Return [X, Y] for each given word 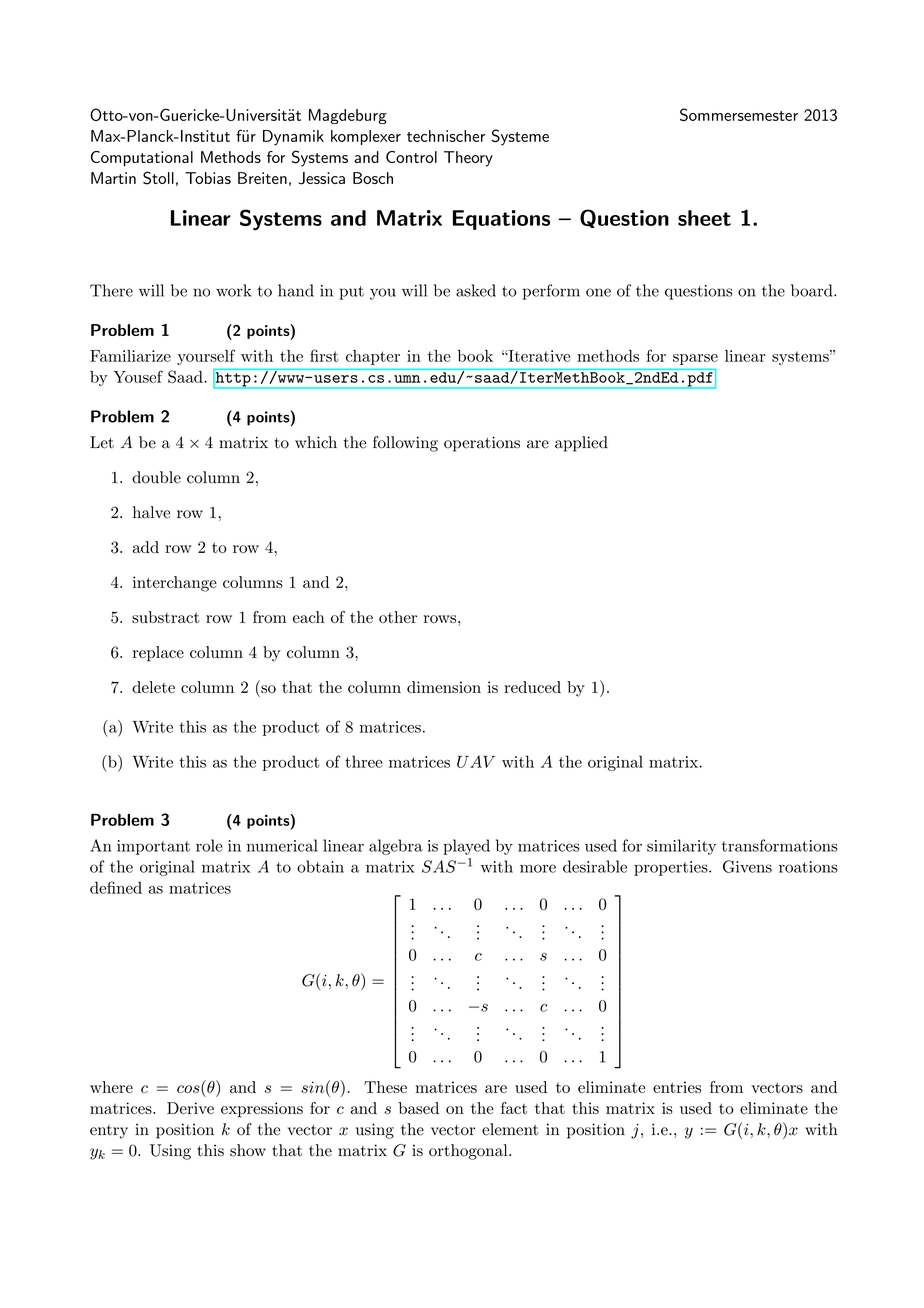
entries [677, 1087]
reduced [532, 687]
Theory [468, 159]
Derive [190, 1108]
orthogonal [469, 1152]
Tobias [208, 178]
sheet [704, 218]
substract [165, 617]
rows [440, 619]
